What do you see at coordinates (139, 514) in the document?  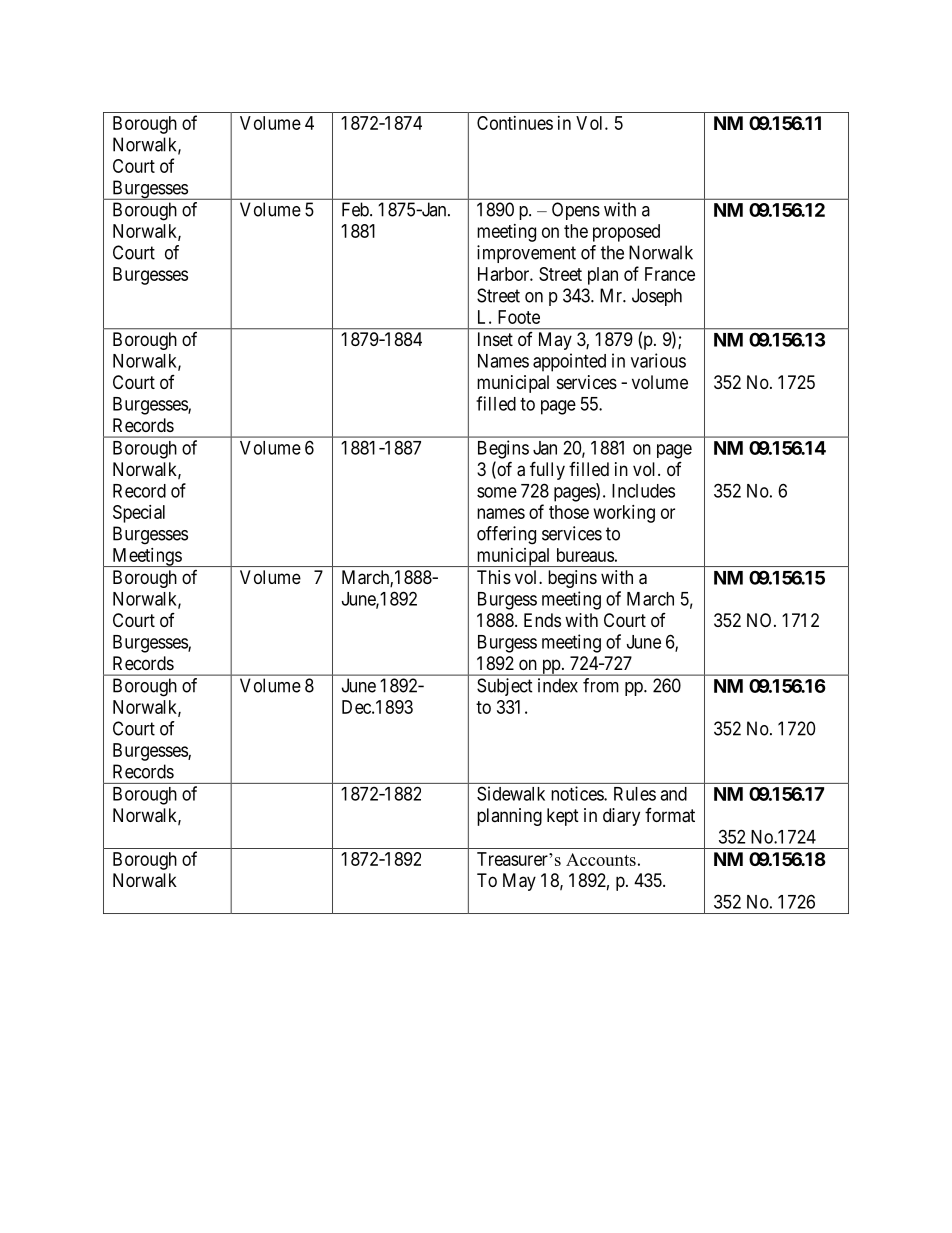 I see `Special` at bounding box center [139, 514].
